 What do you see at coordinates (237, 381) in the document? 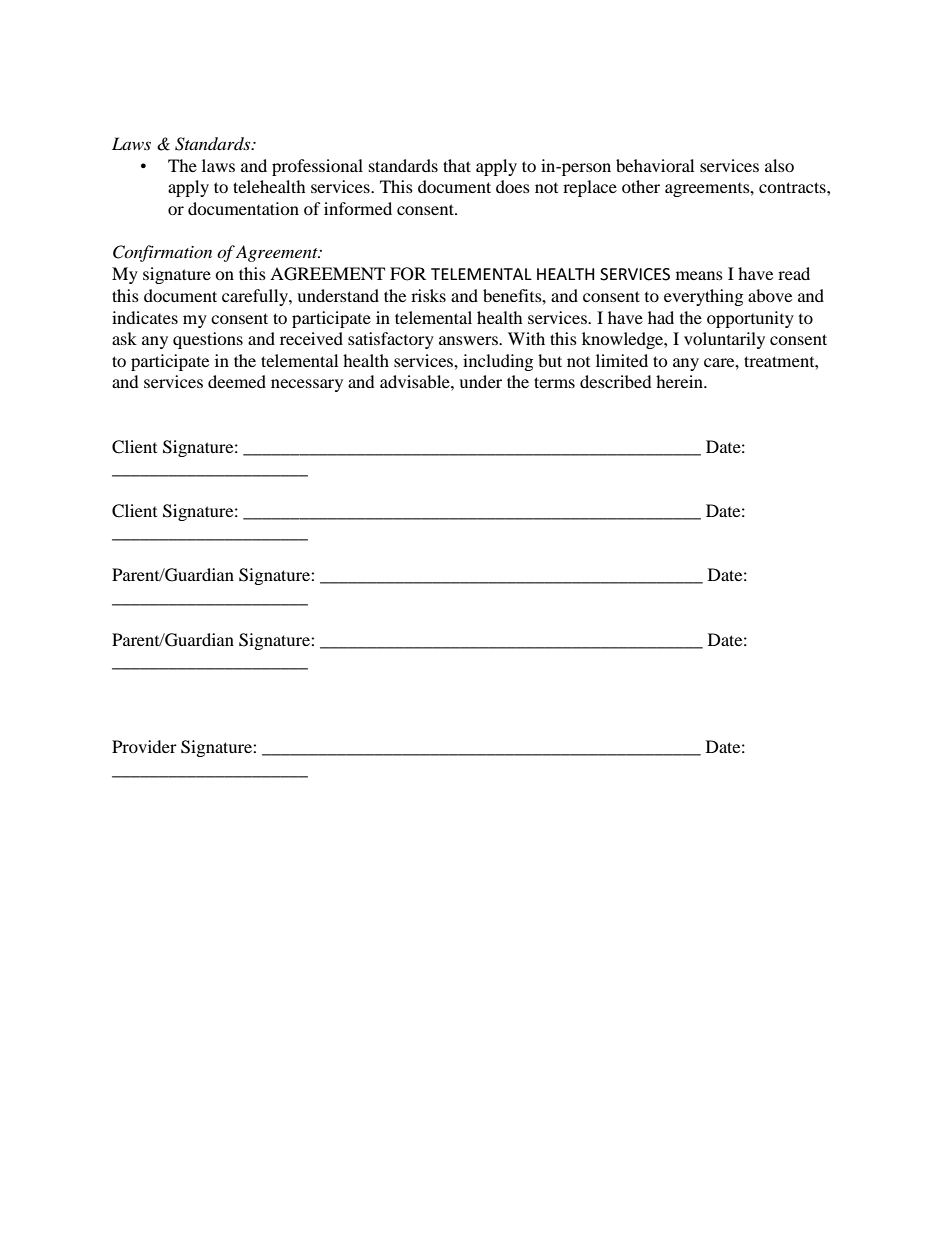
I see `deemed` at bounding box center [237, 381].
